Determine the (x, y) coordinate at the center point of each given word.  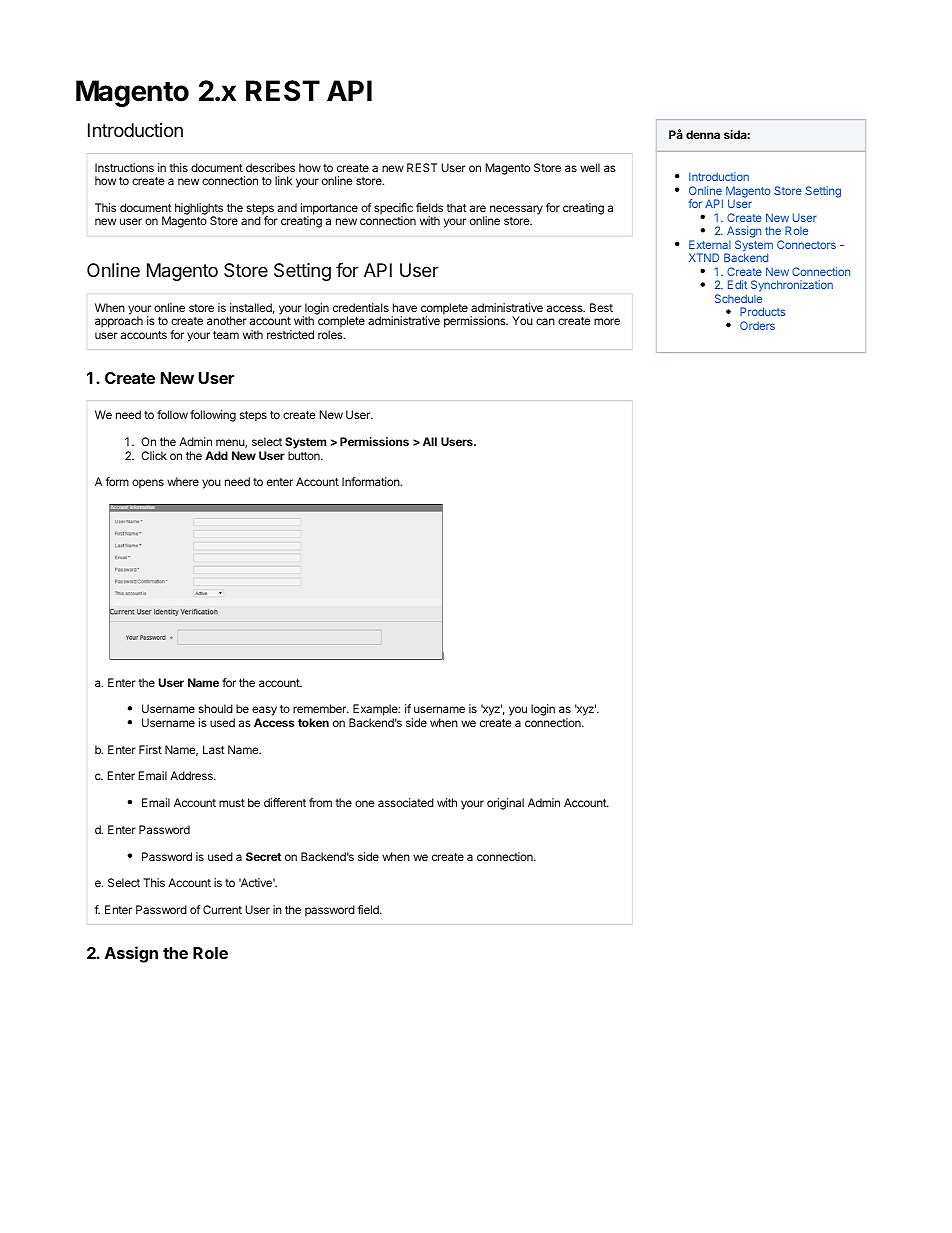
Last (214, 749)
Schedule (738, 298)
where (183, 481)
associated (406, 802)
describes (270, 167)
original (505, 804)
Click (154, 455)
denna (703, 134)
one (364, 803)
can (545, 321)
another (227, 320)
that (457, 207)
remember (321, 708)
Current (222, 909)
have (405, 307)
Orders (757, 325)
